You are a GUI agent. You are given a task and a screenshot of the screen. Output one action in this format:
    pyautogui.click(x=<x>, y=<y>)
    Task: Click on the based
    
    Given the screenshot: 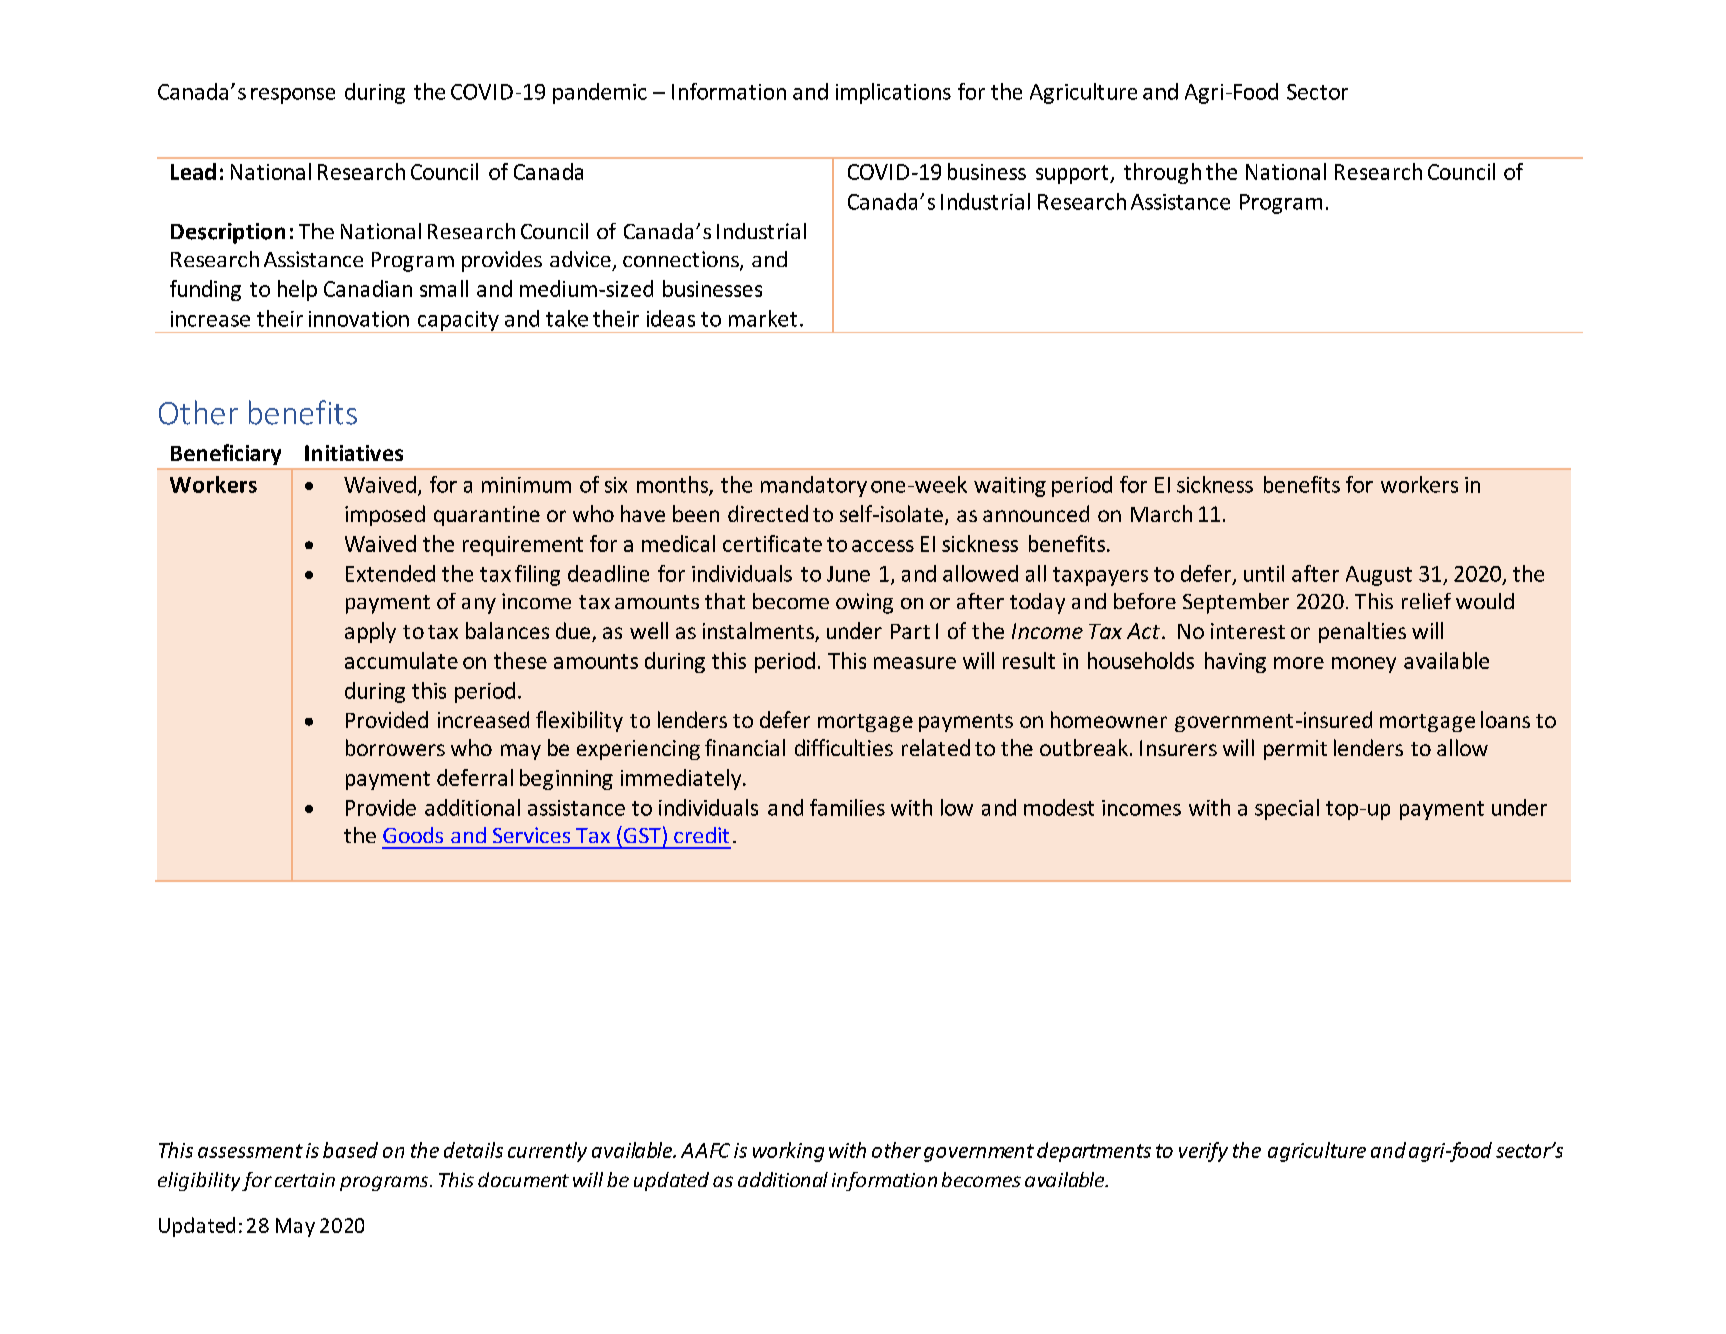 What is the action you would take?
    pyautogui.click(x=350, y=1150)
